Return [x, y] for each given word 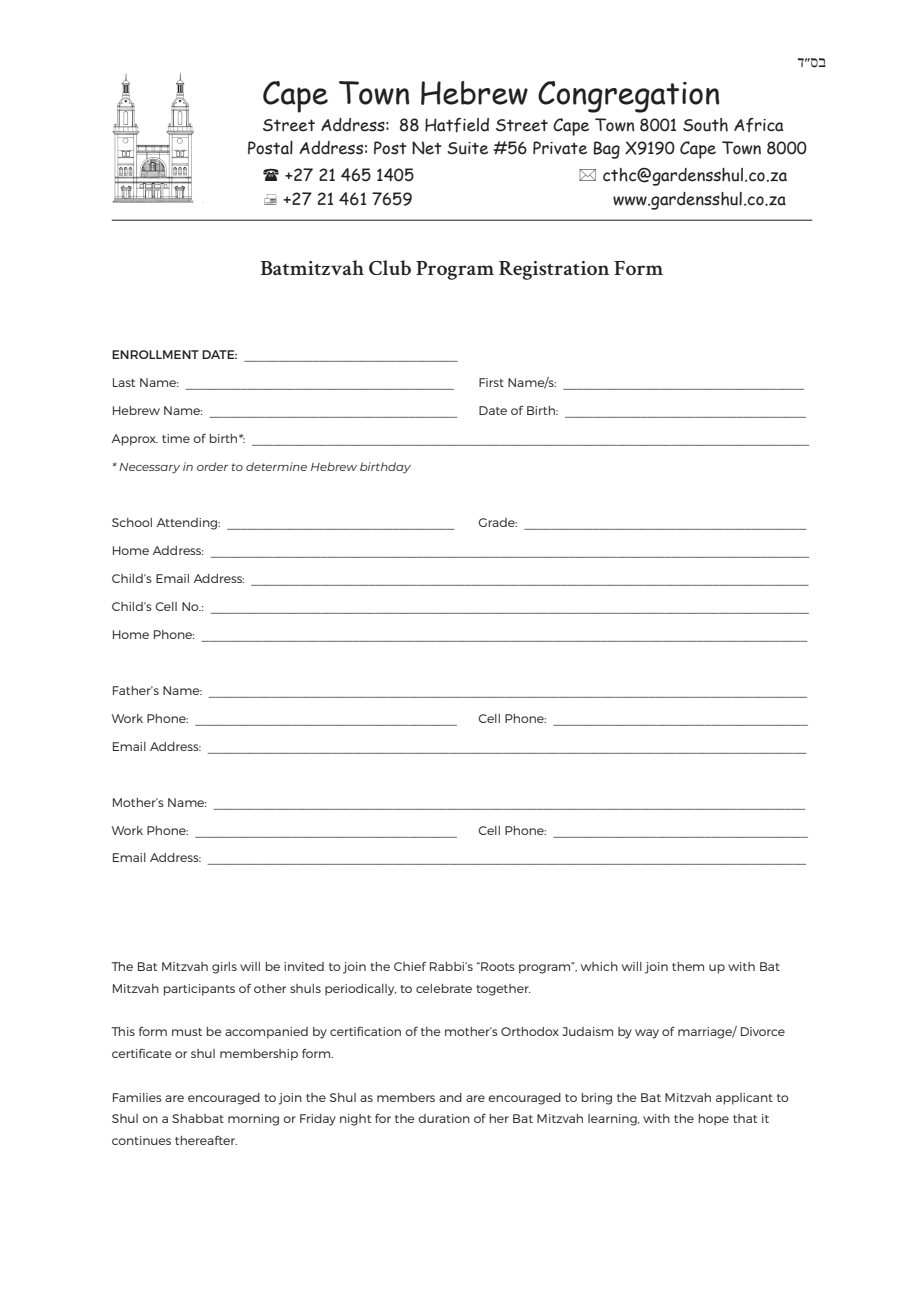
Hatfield [457, 125]
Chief [410, 966]
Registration [554, 270]
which [599, 966]
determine [276, 466]
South [705, 125]
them [688, 966]
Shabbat [198, 1118]
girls [224, 968]
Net [427, 148]
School [132, 522]
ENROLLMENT [155, 354]
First [491, 382]
